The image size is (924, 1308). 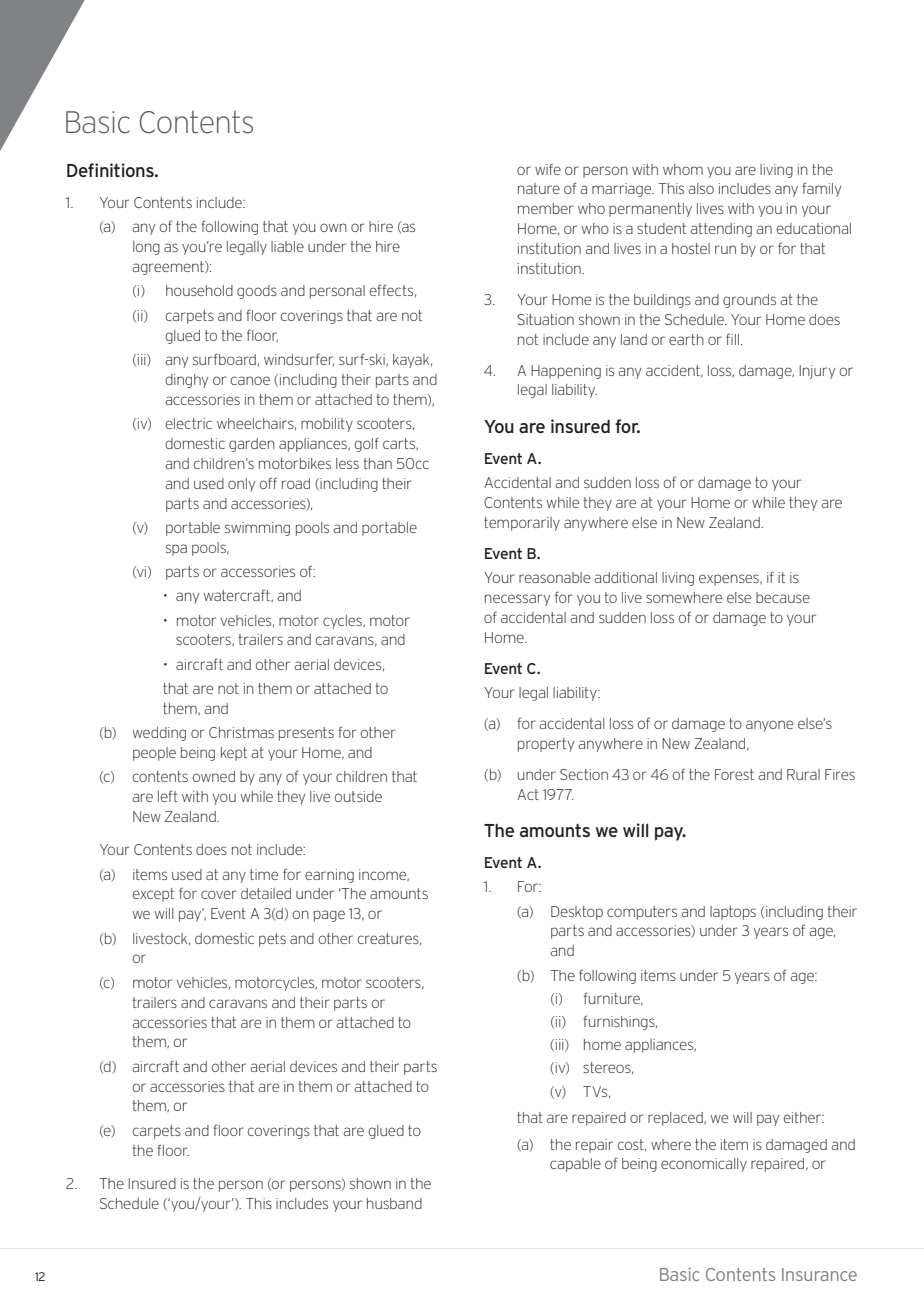 I want to click on detailed, so click(x=266, y=893).
